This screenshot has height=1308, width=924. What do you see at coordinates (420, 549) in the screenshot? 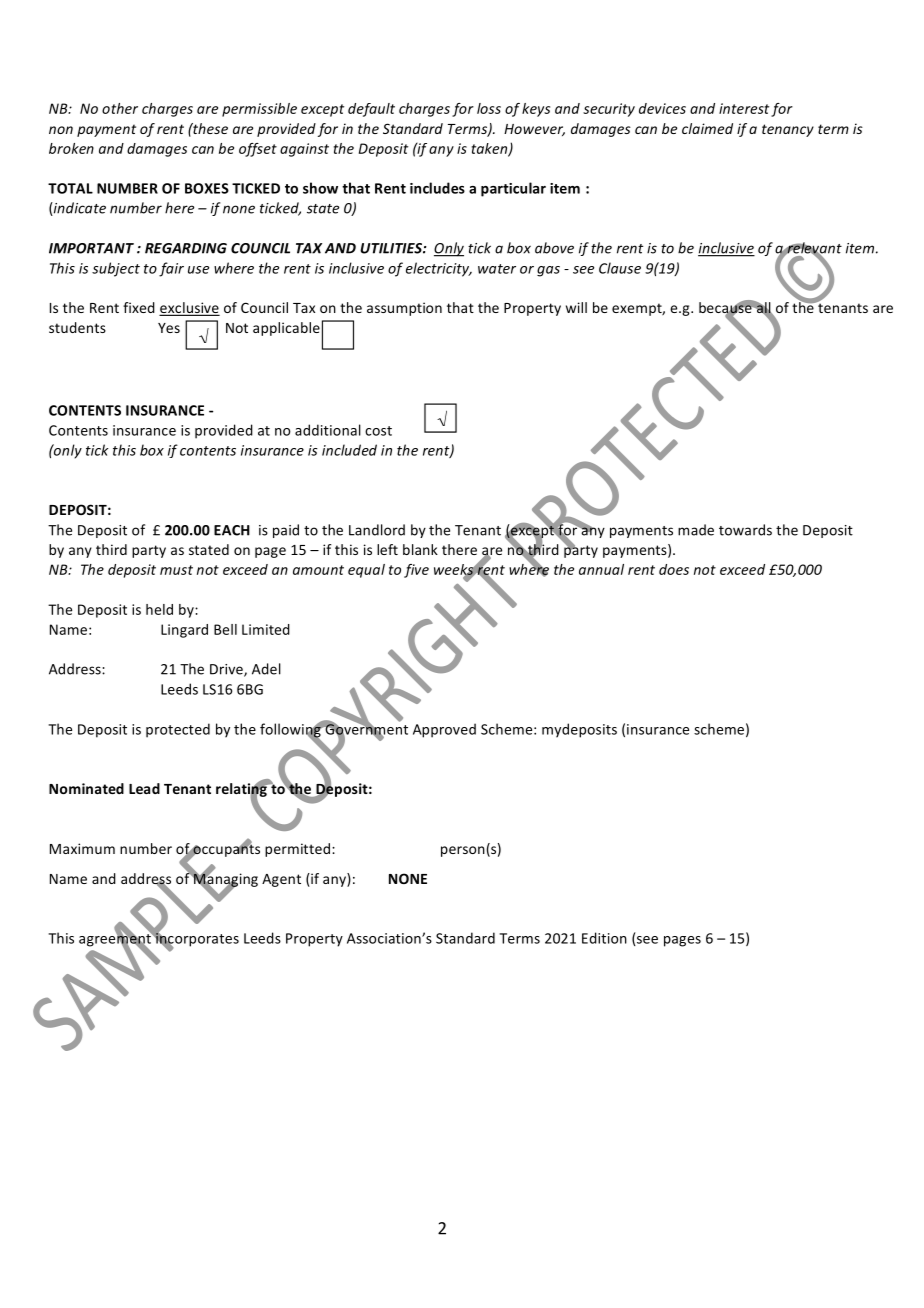
I see `blank` at bounding box center [420, 549].
